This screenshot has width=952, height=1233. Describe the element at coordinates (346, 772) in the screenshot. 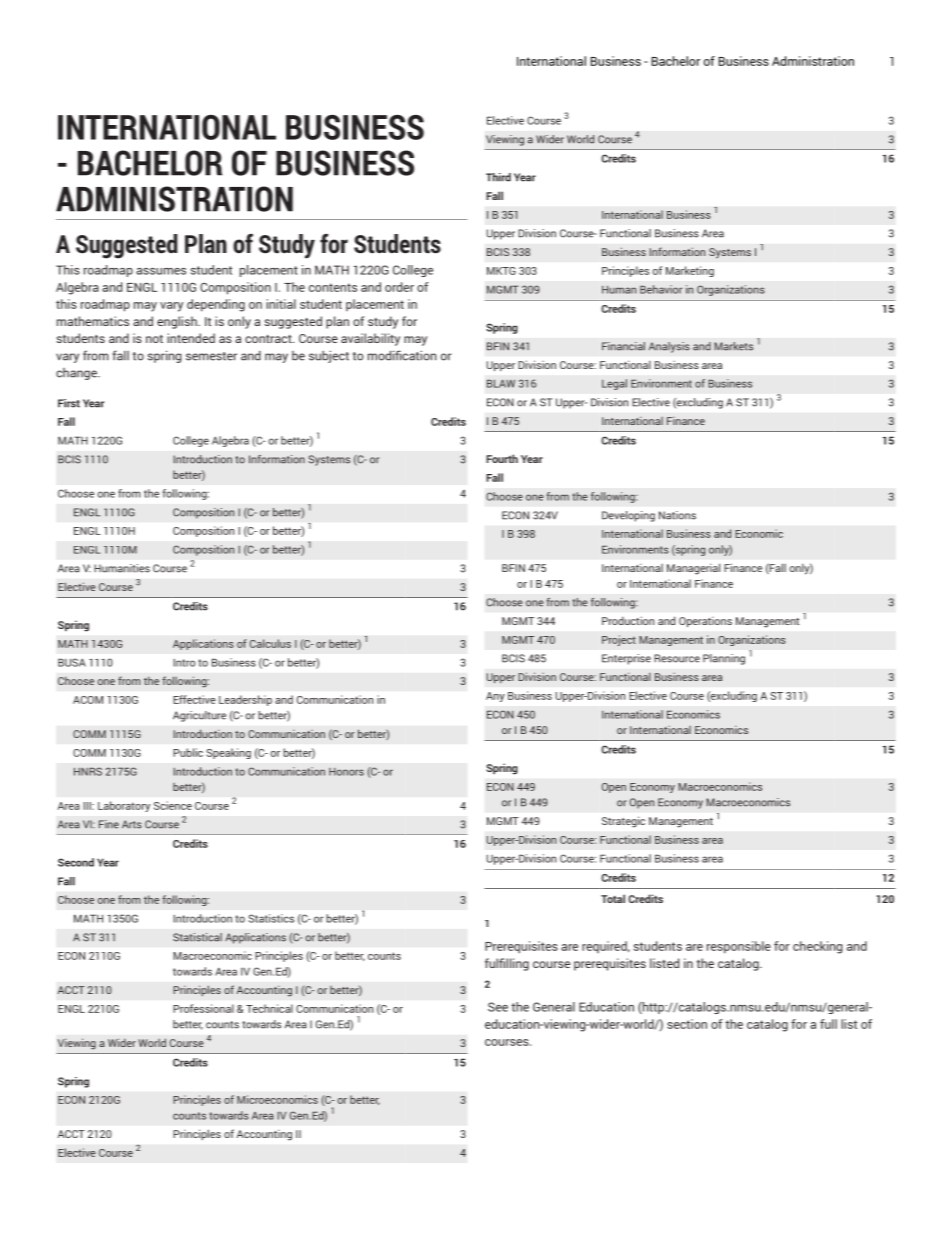

I see `Honors` at that location.
